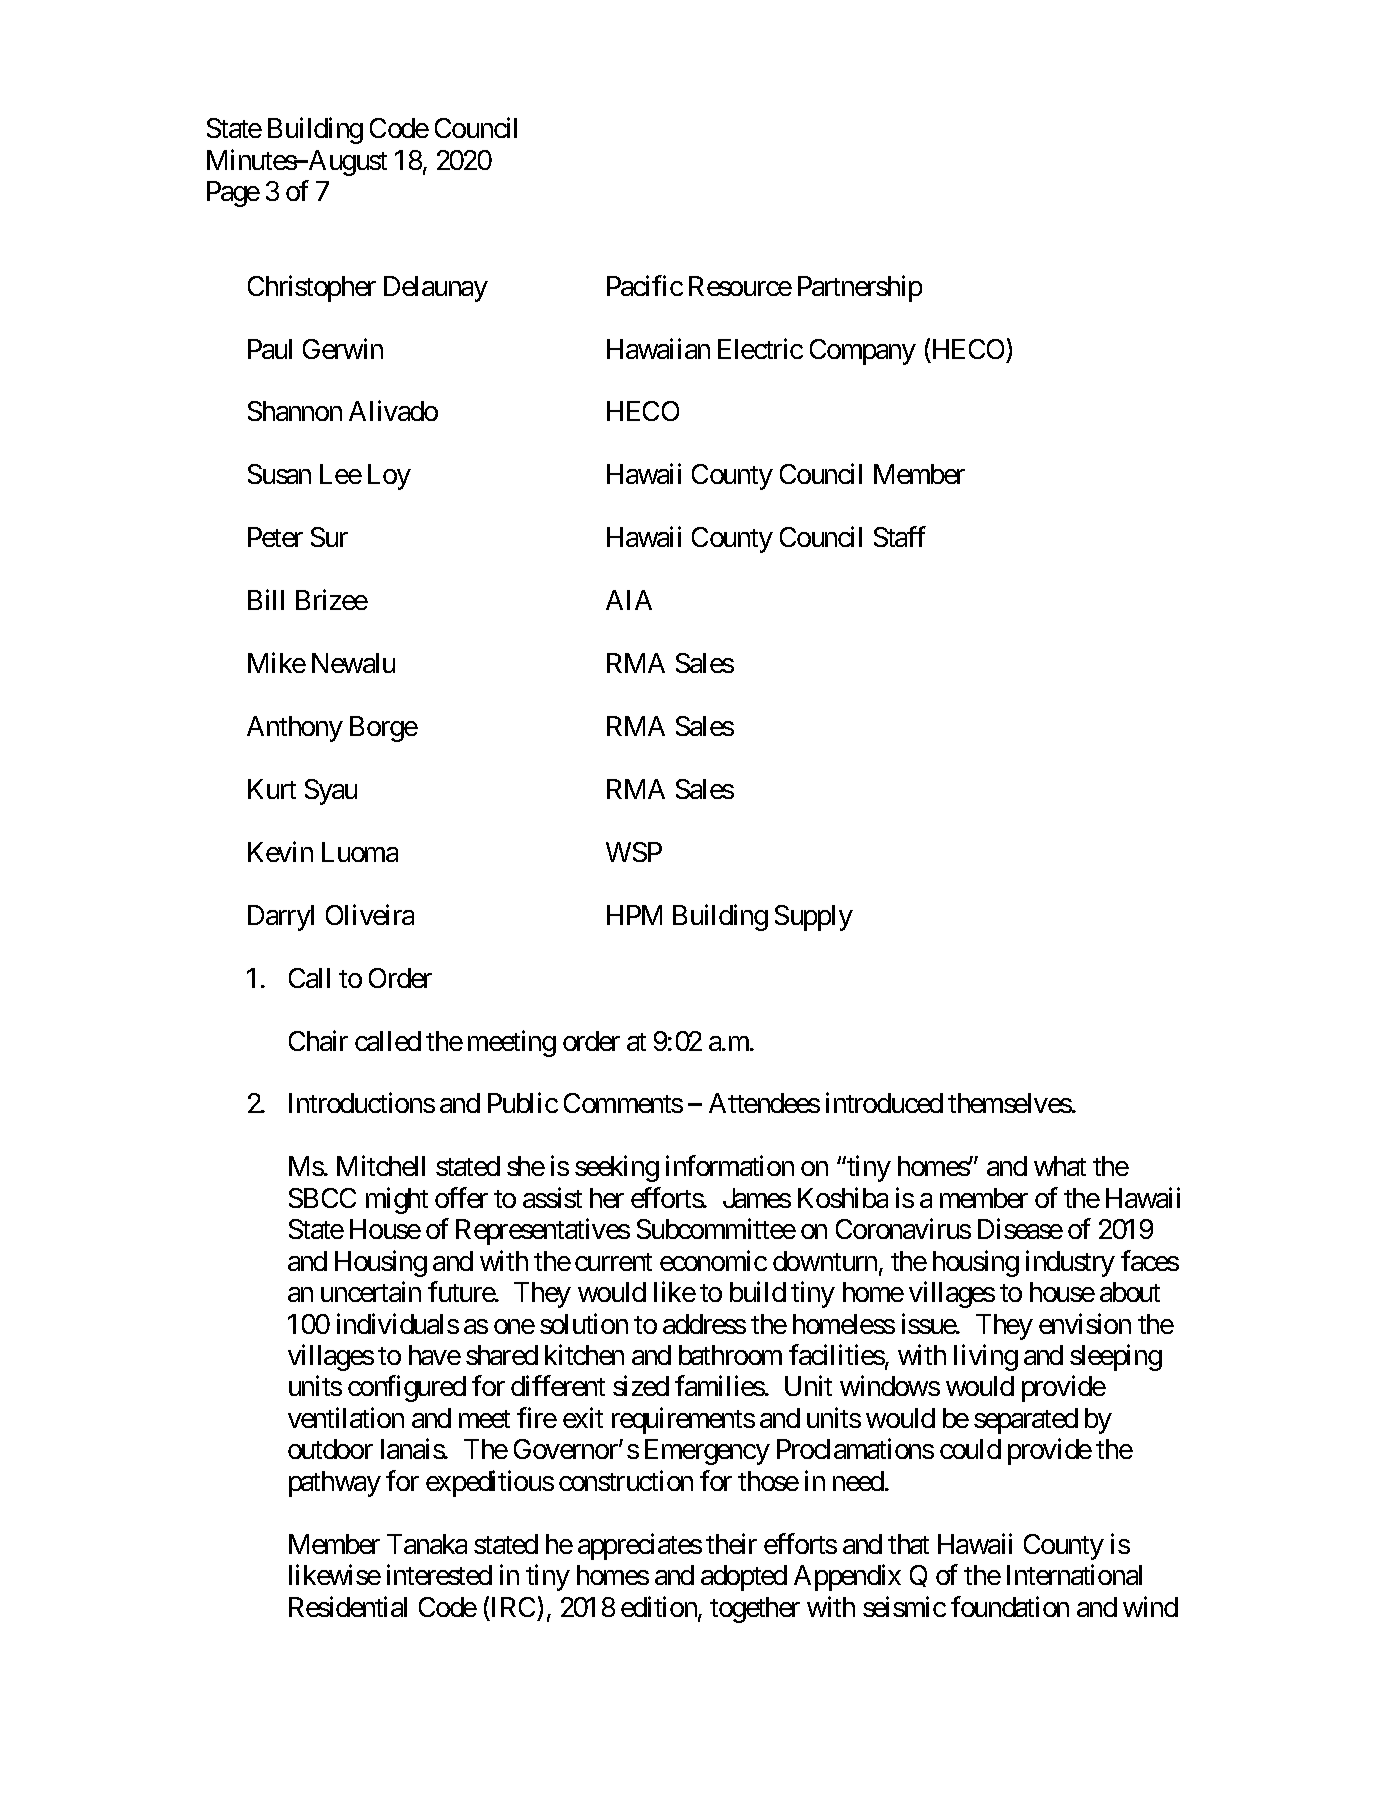 Image resolution: width=1395 pixels, height=1805 pixels. What do you see at coordinates (329, 537) in the screenshot?
I see `Sur` at bounding box center [329, 537].
